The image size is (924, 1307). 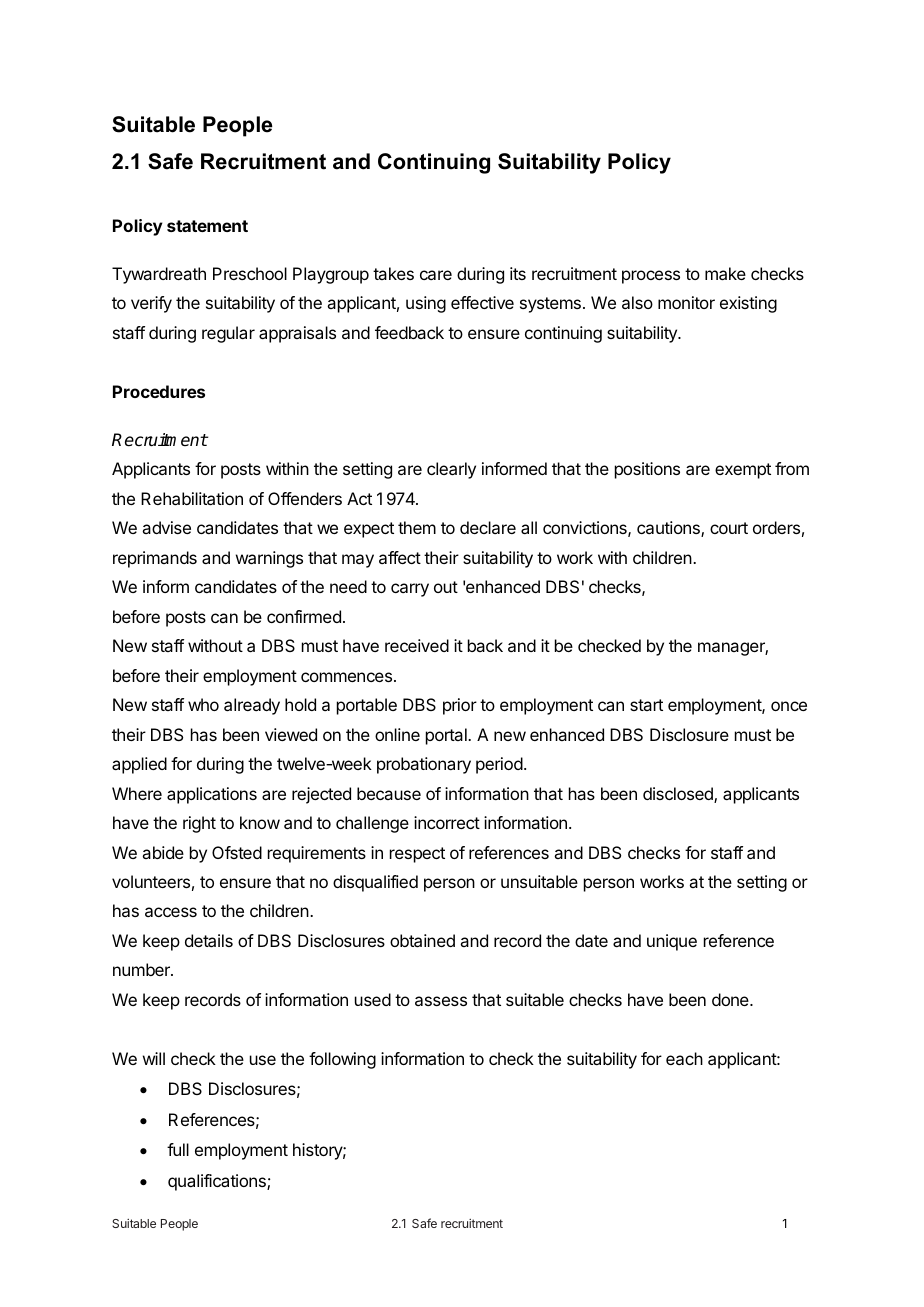 I want to click on following, so click(x=342, y=1060).
